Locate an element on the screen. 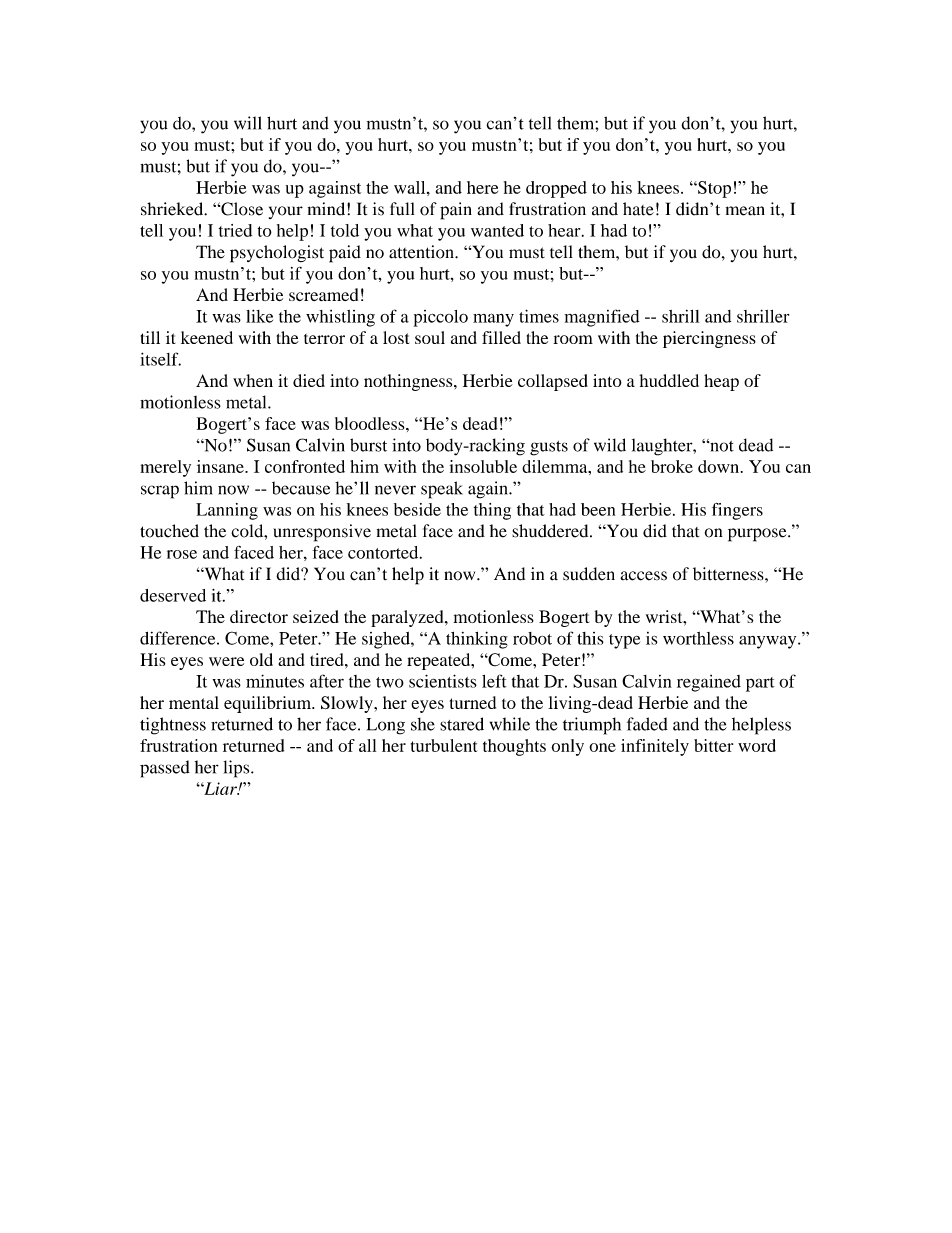  insoluble is located at coordinates (483, 466).
